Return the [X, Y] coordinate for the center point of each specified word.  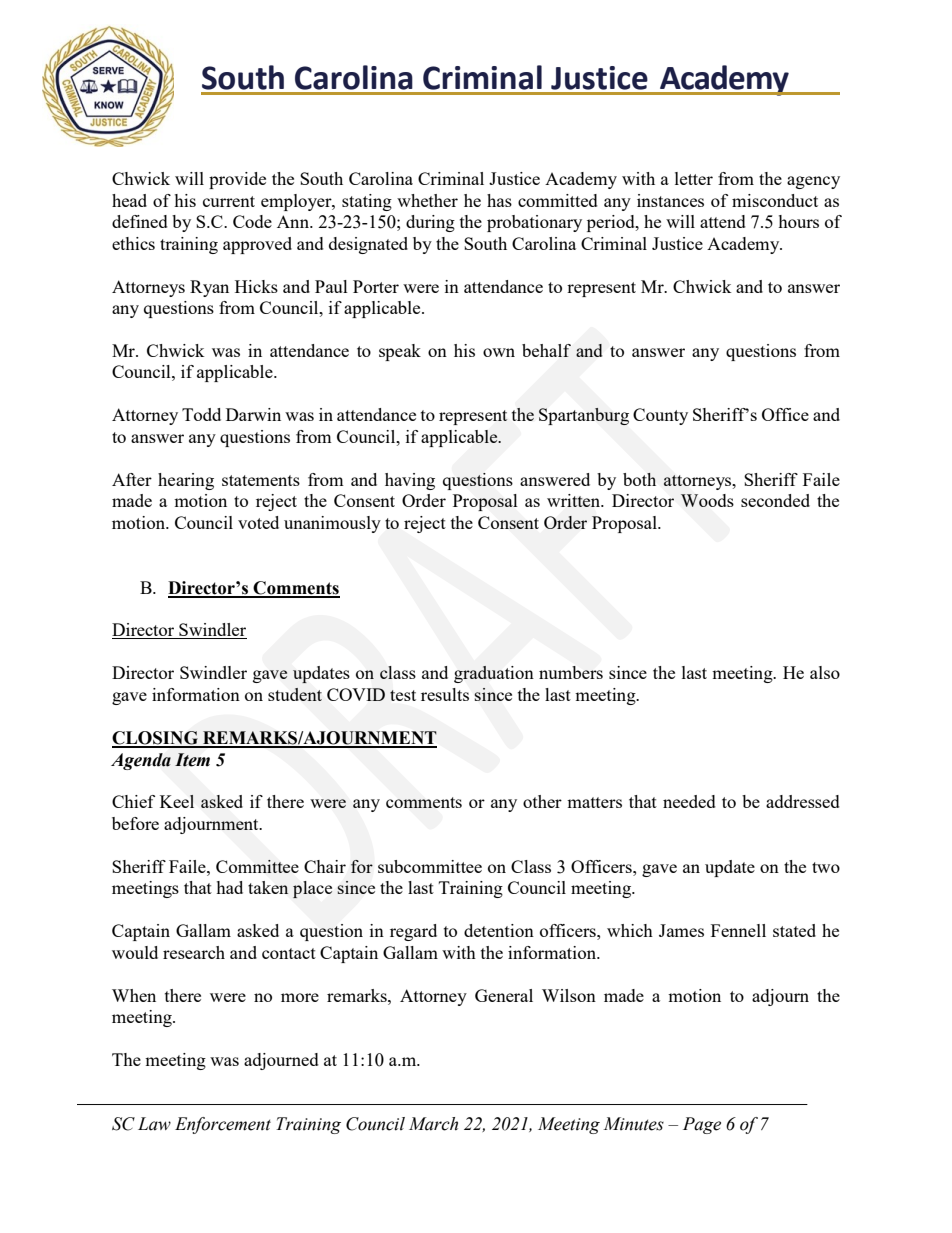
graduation [494, 674]
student [295, 694]
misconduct [775, 200]
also [825, 672]
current [229, 201]
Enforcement [223, 1125]
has [499, 200]
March [433, 1124]
